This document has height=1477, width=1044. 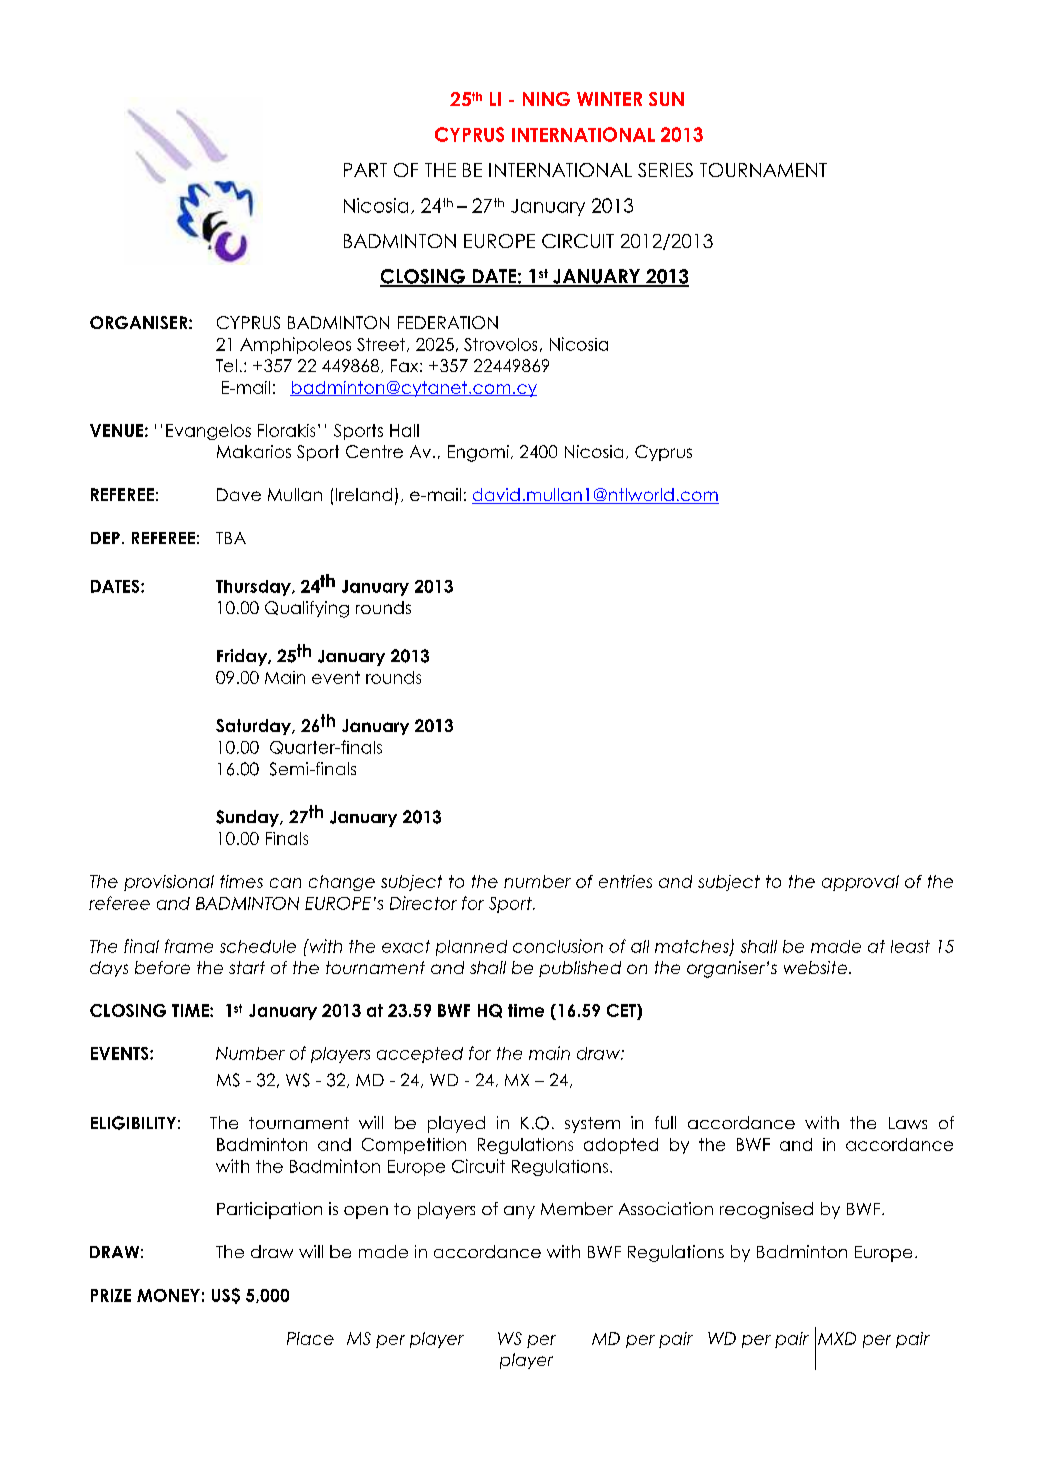 What do you see at coordinates (254, 727) in the document?
I see `Saturday` at bounding box center [254, 727].
